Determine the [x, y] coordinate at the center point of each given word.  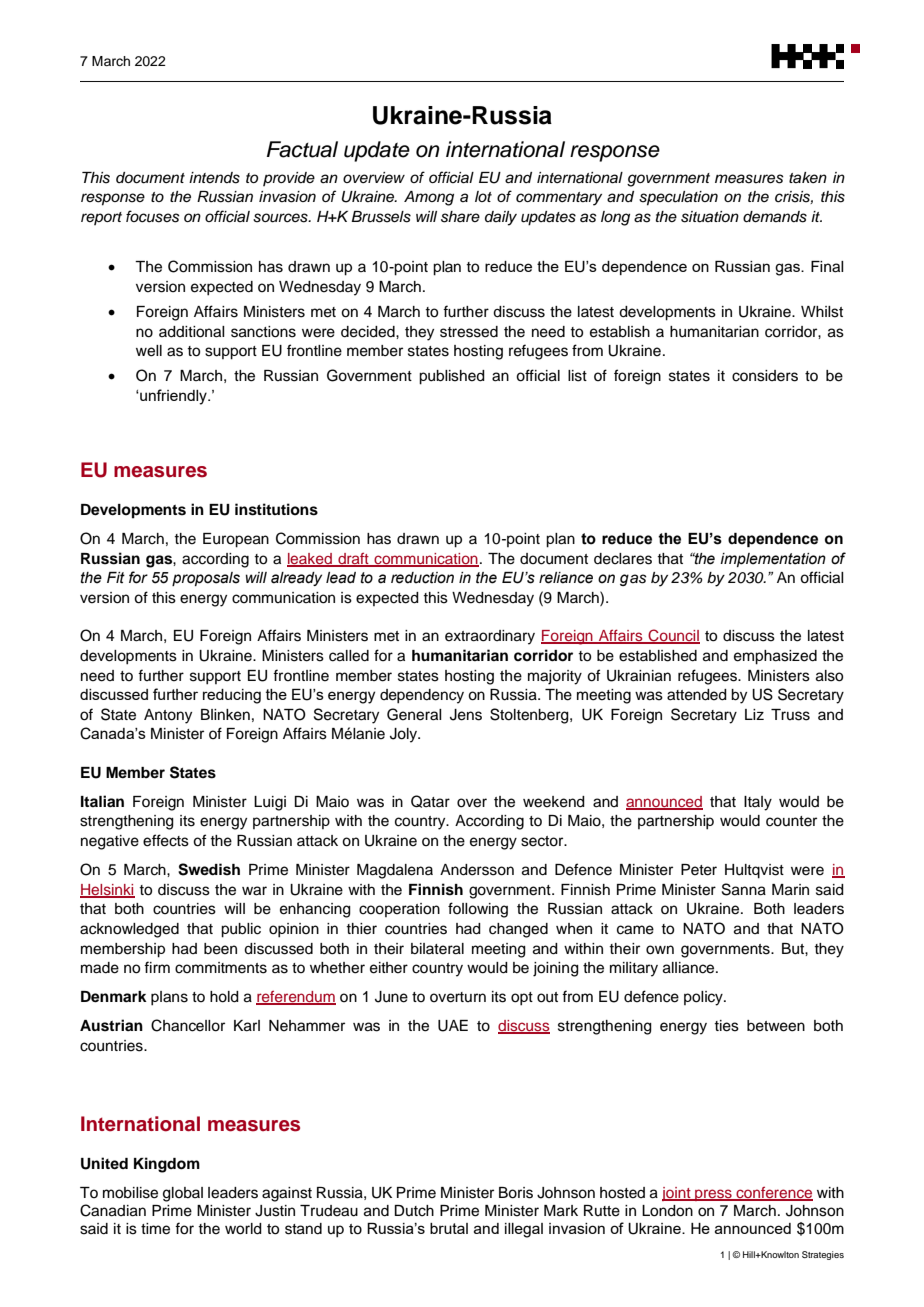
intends [214, 178]
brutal [449, 1228]
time [155, 1229]
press [713, 1195]
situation [710, 217]
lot [483, 196]
